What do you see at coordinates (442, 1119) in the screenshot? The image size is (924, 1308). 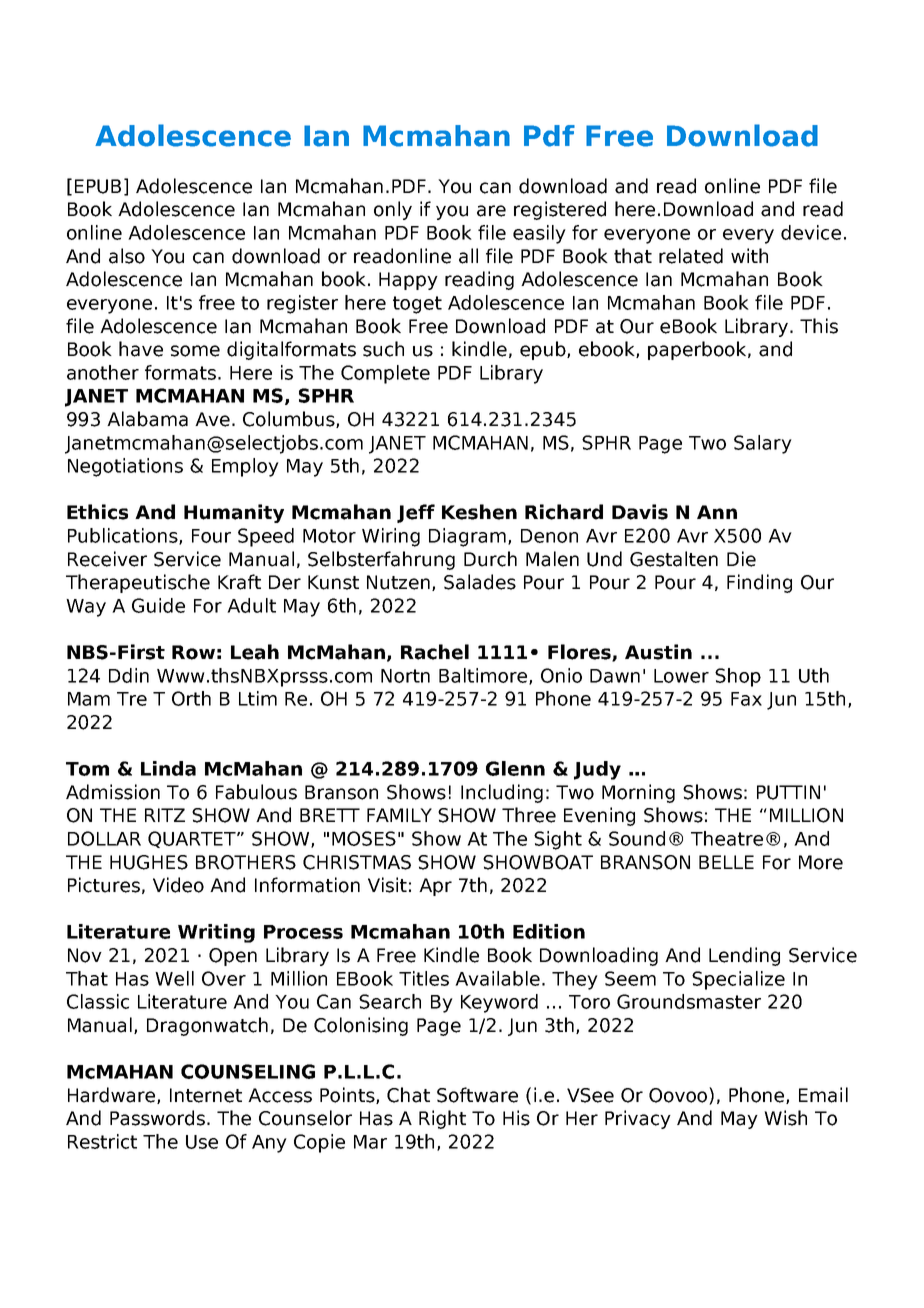 I see `Right` at bounding box center [442, 1119].
